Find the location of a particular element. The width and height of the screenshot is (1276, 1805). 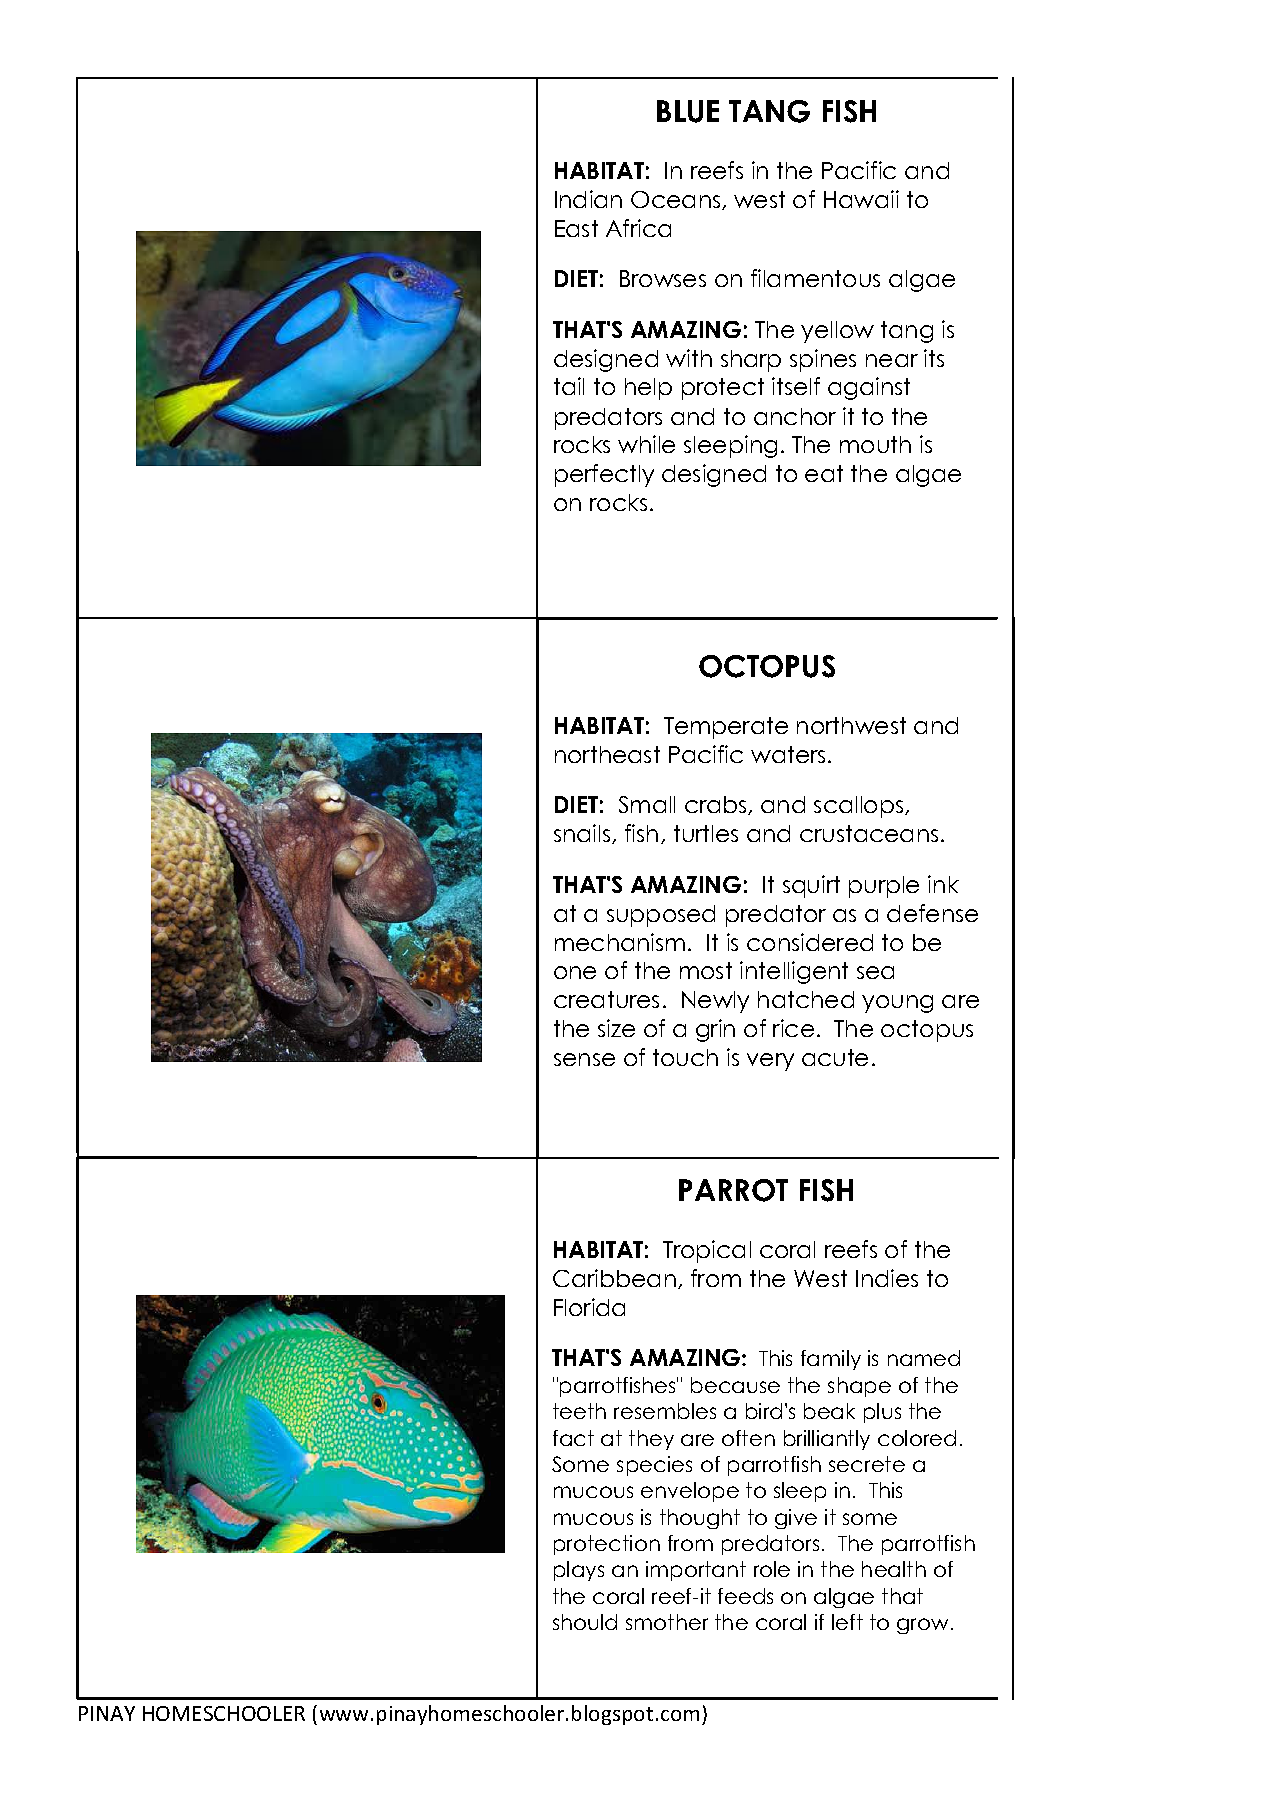

young is located at coordinates (897, 1004).
